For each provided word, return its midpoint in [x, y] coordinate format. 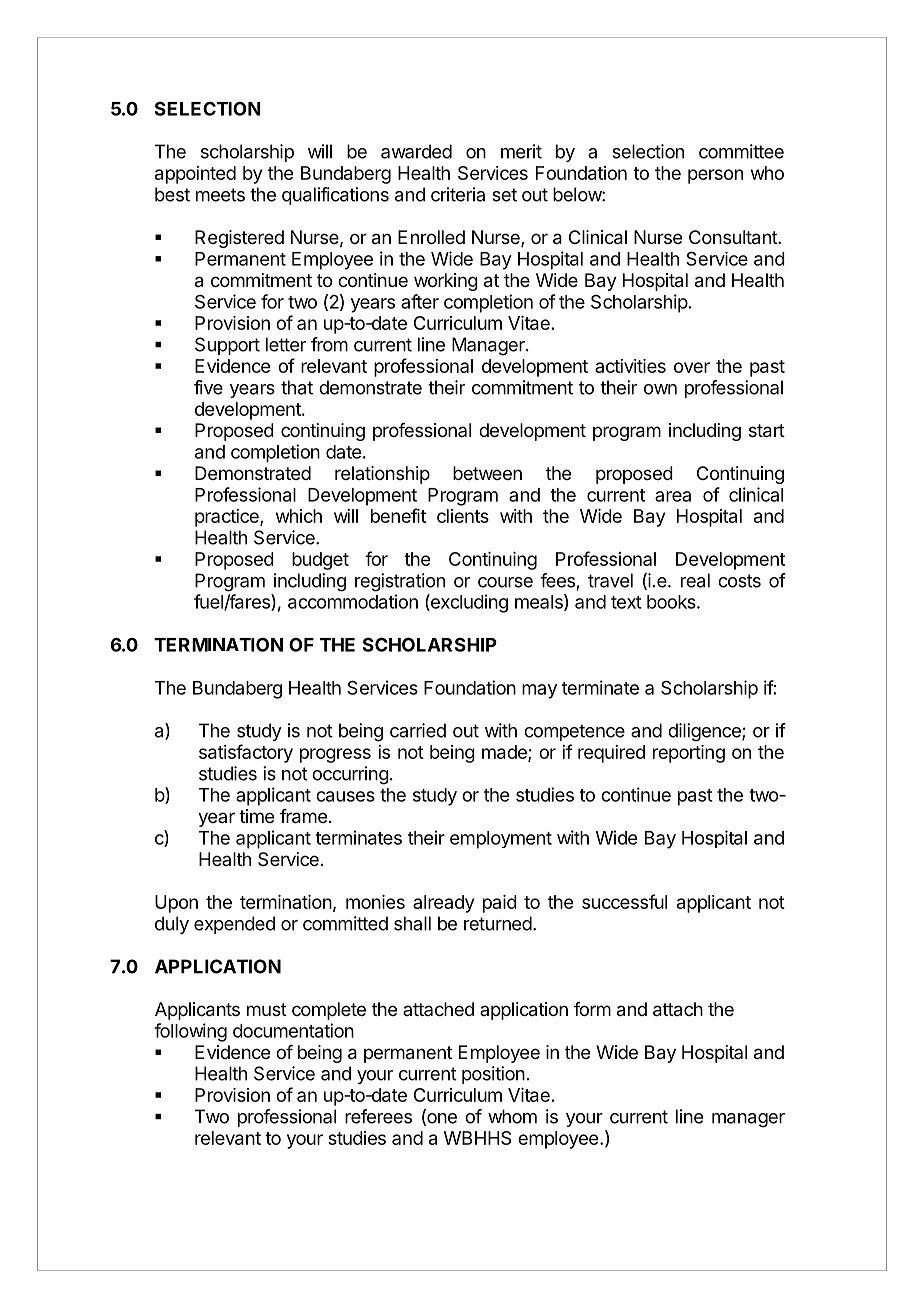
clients [463, 516]
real [695, 580]
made [505, 753]
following [190, 1032]
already [443, 904]
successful [624, 901]
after [420, 301]
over [692, 367]
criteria [458, 194]
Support [227, 346]
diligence [705, 732]
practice [228, 518]
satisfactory [246, 753]
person [715, 176]
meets [220, 195]
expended [234, 925]
